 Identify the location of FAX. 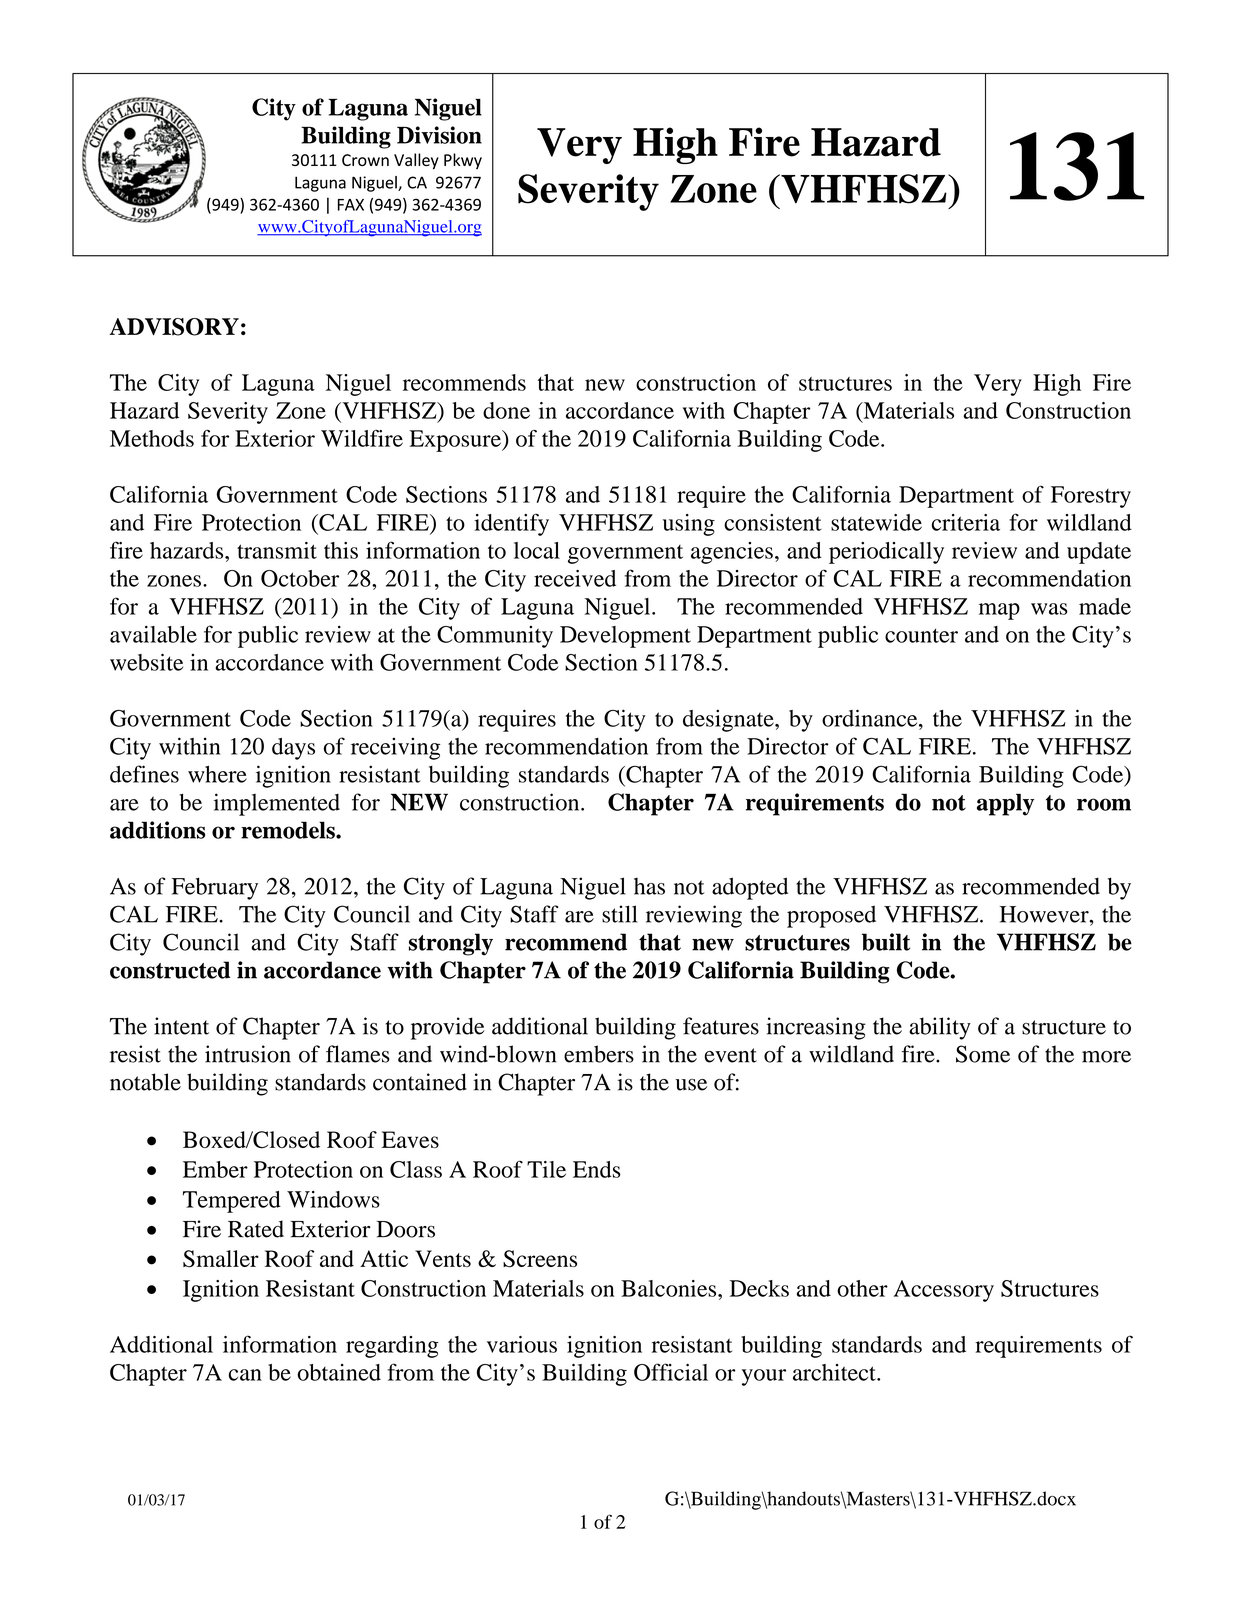
(351, 205).
